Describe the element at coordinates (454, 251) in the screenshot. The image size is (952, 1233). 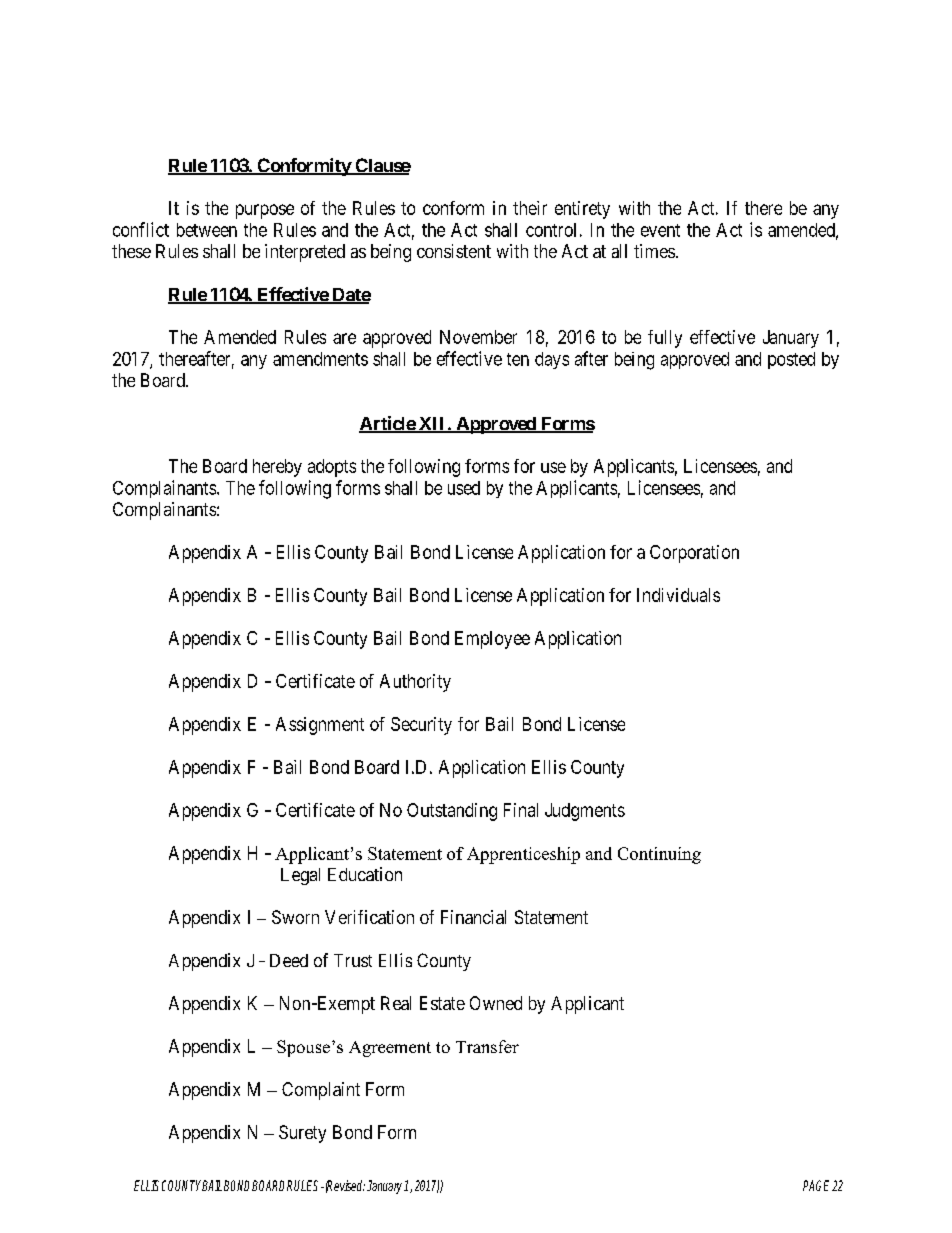
I see `consistent` at that location.
